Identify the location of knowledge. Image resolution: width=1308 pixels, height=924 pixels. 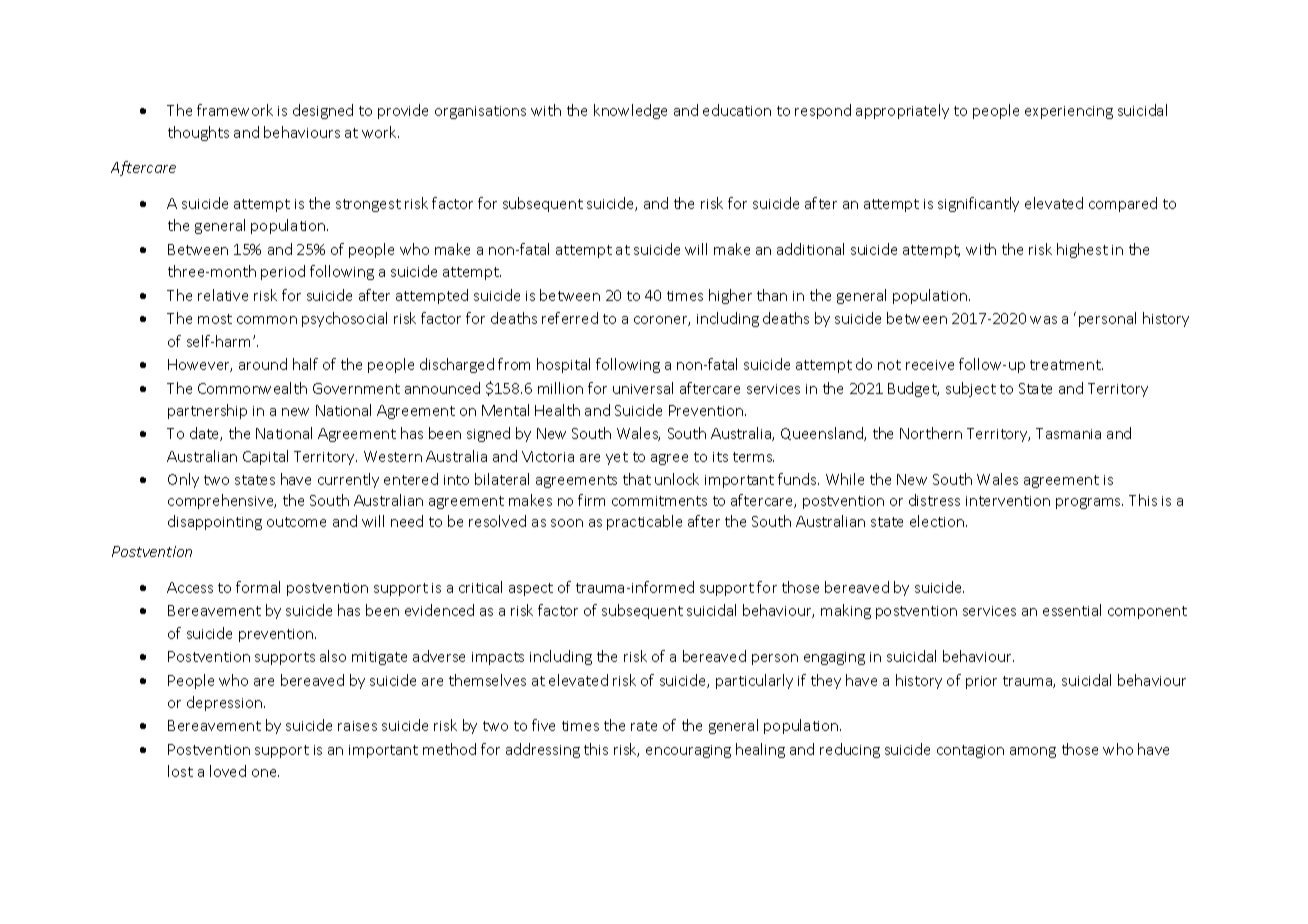
(630, 111).
